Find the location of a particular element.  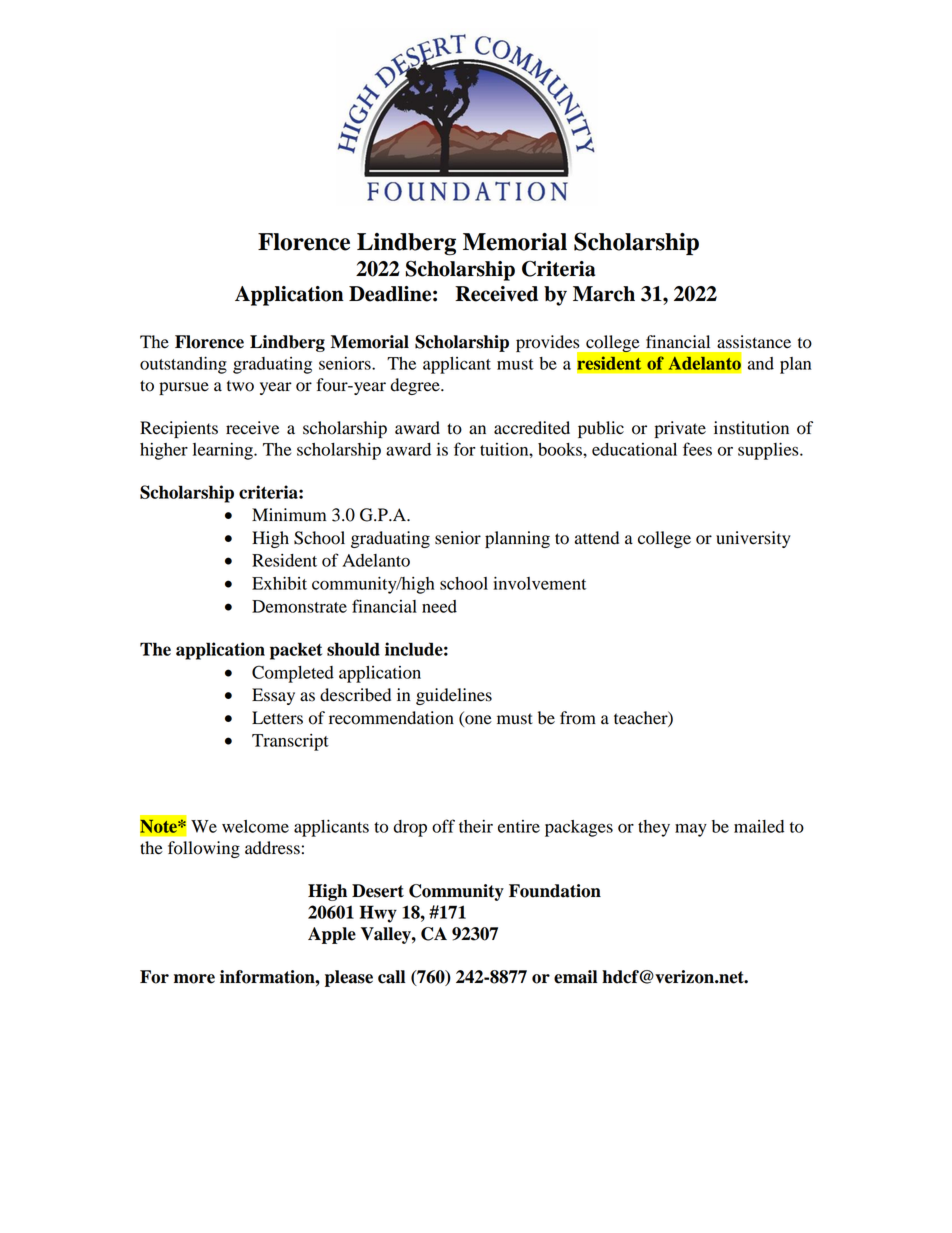

call is located at coordinates (391, 977).
